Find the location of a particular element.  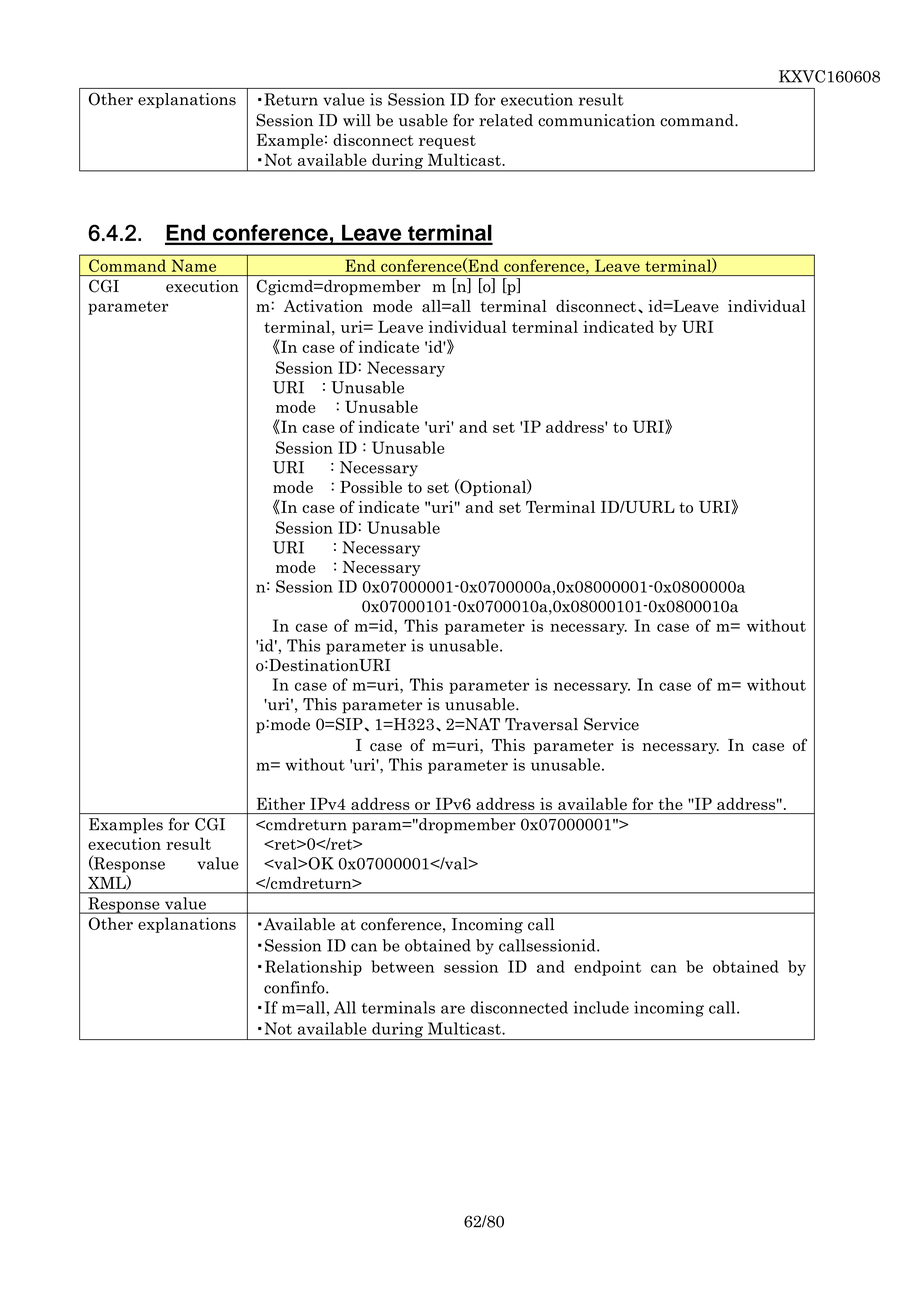

Traversal is located at coordinates (541, 724).
